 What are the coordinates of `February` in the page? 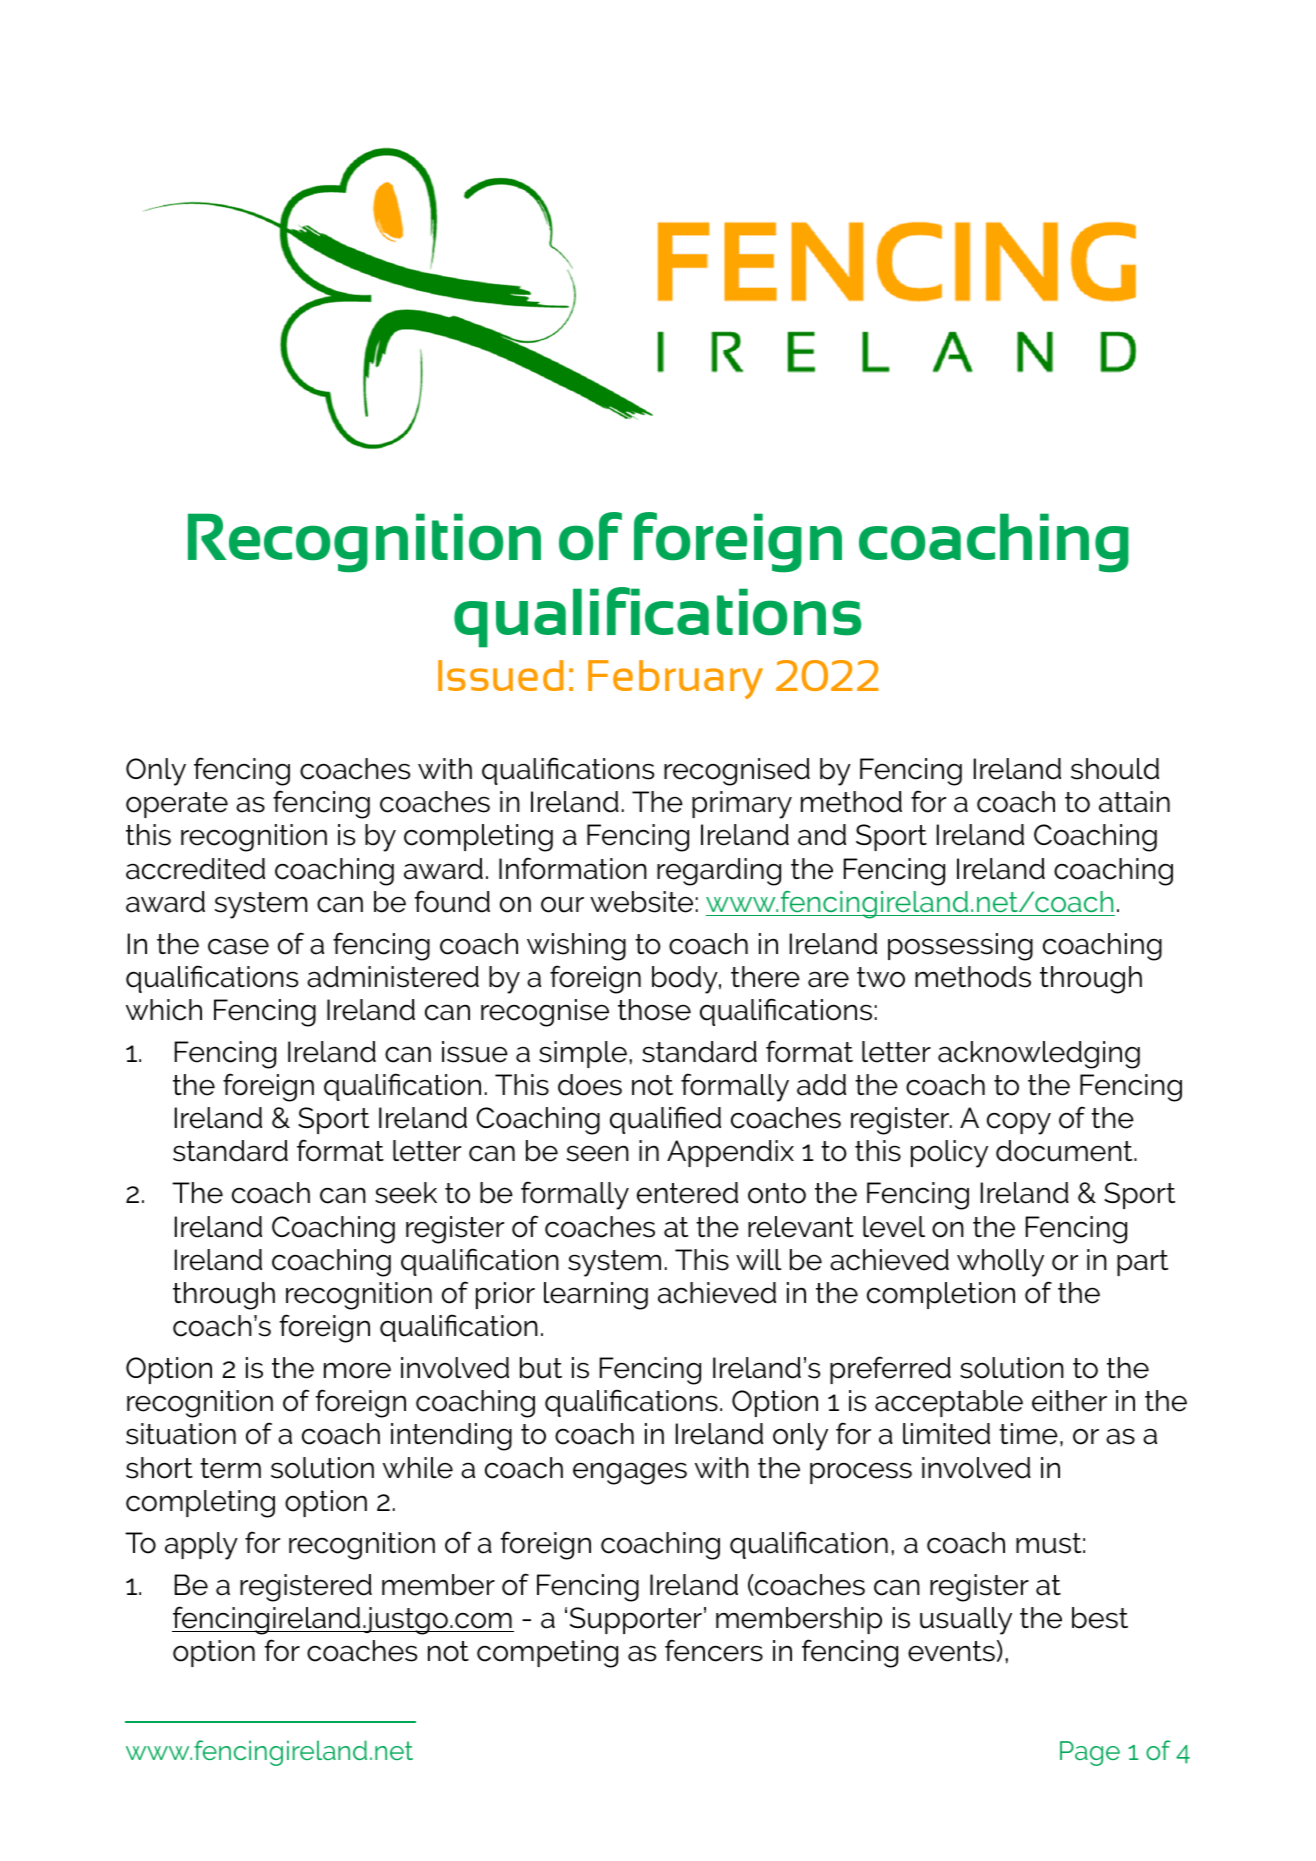 It's located at (675, 679).
